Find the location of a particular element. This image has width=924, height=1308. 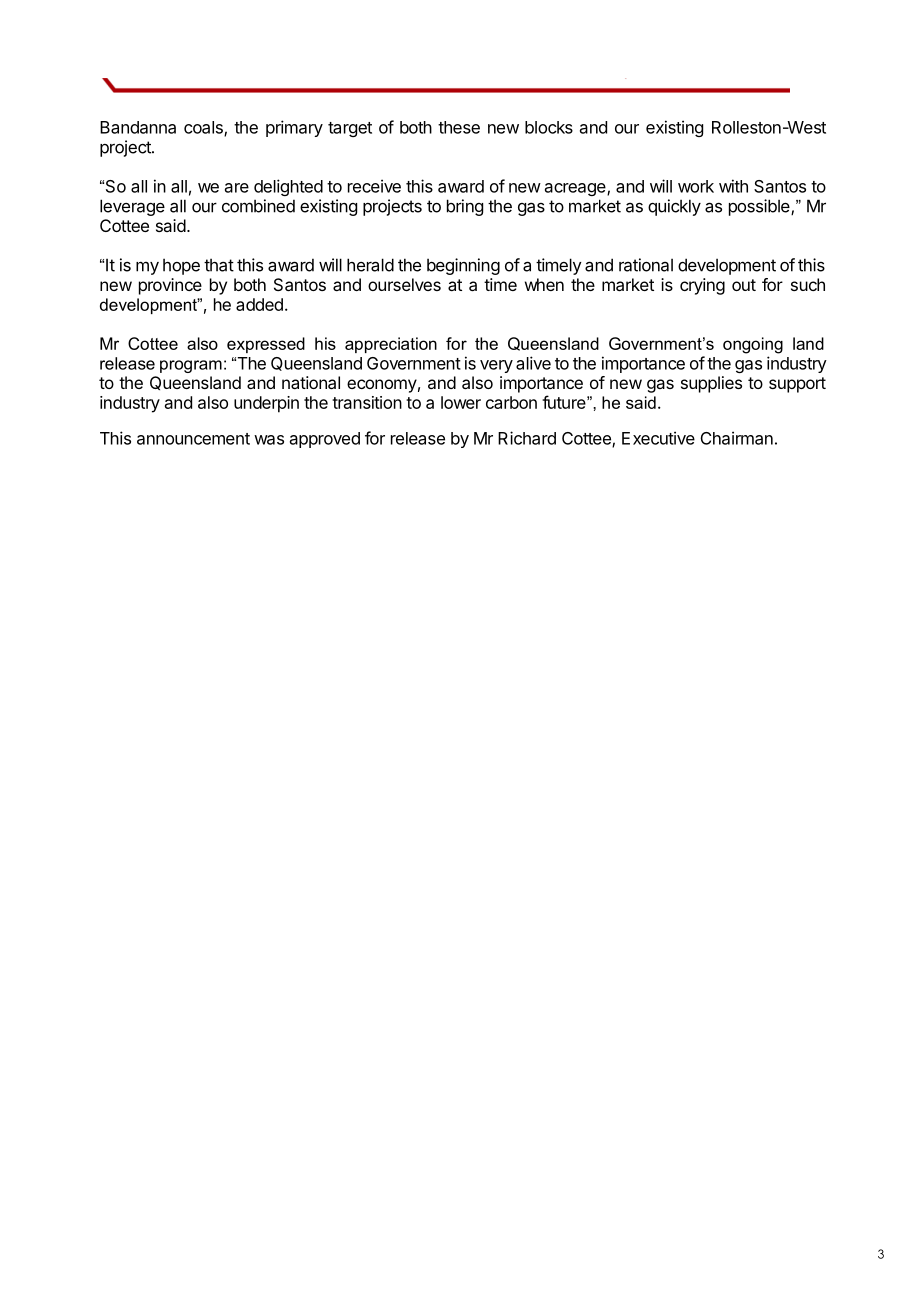

blocks is located at coordinates (549, 127).
